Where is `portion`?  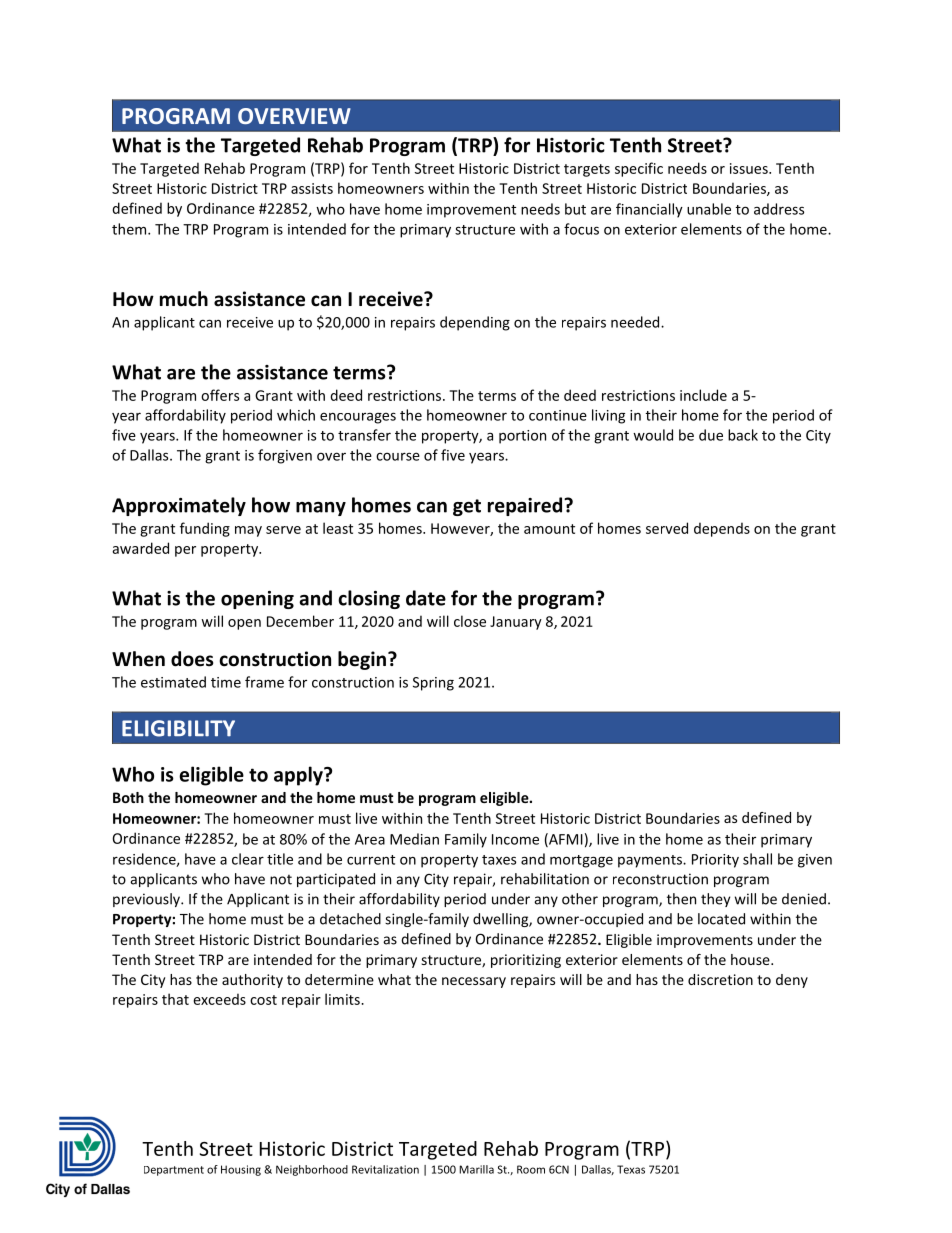
portion is located at coordinates (522, 437).
